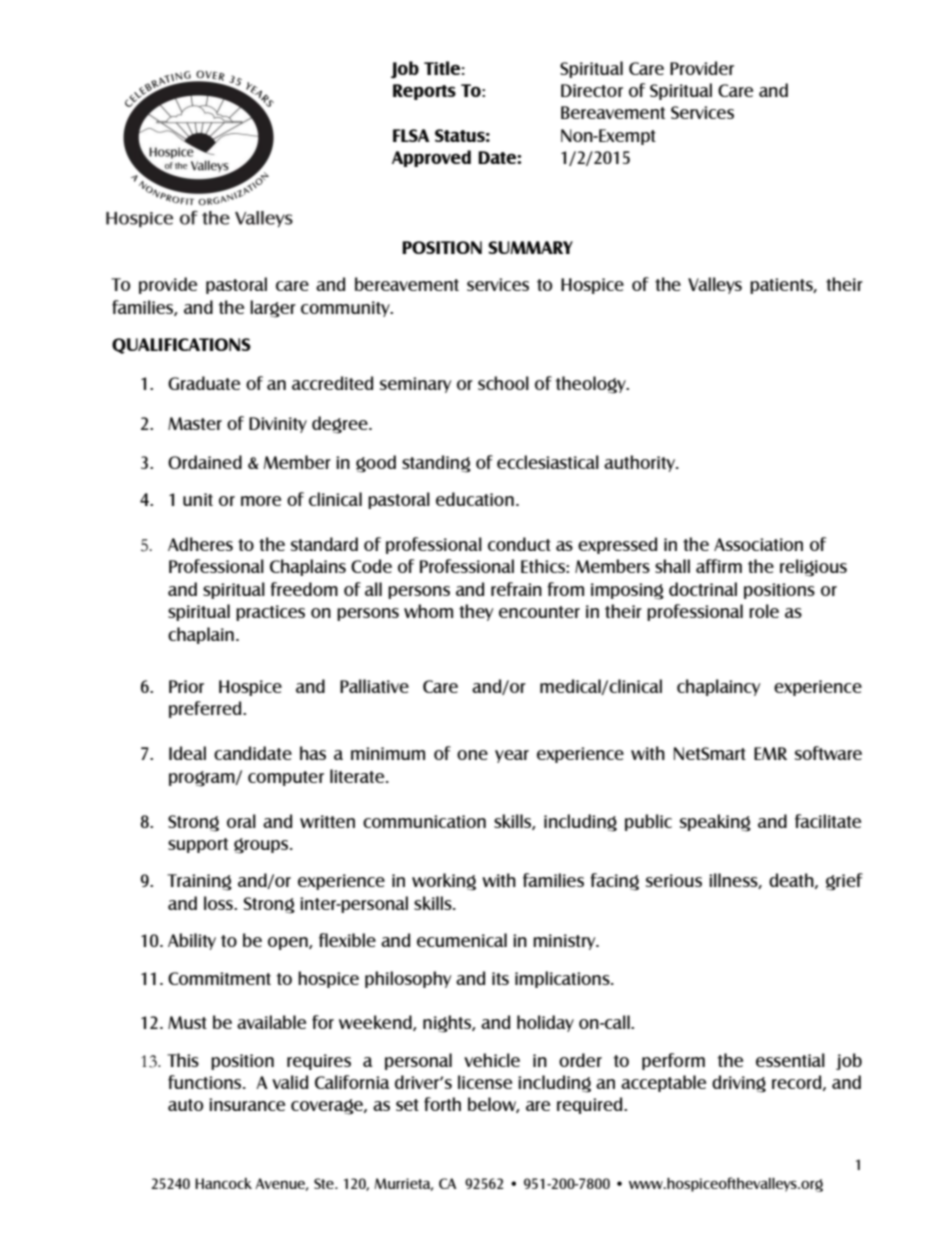 Image resolution: width=952 pixels, height=1233 pixels. I want to click on Association, so click(758, 544).
